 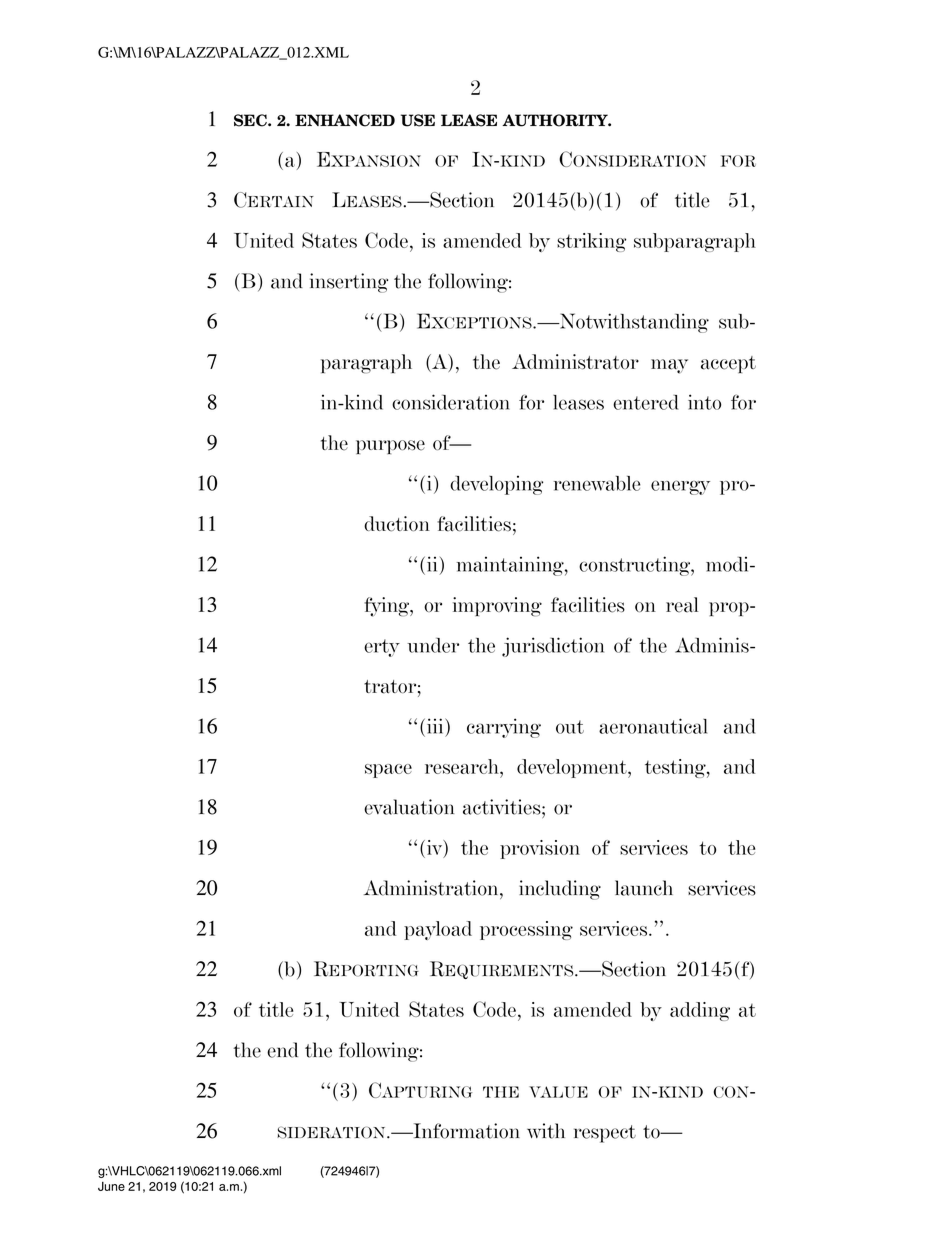 What do you see at coordinates (680, 487) in the screenshot?
I see `energy` at bounding box center [680, 487].
